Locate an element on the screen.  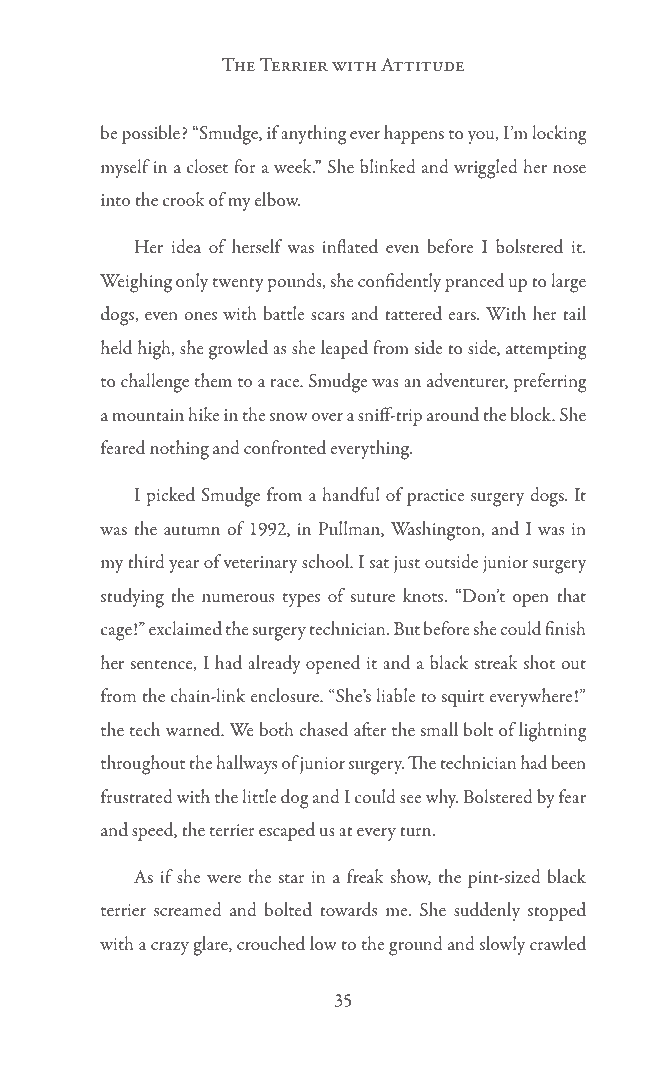
towards is located at coordinates (348, 909).
